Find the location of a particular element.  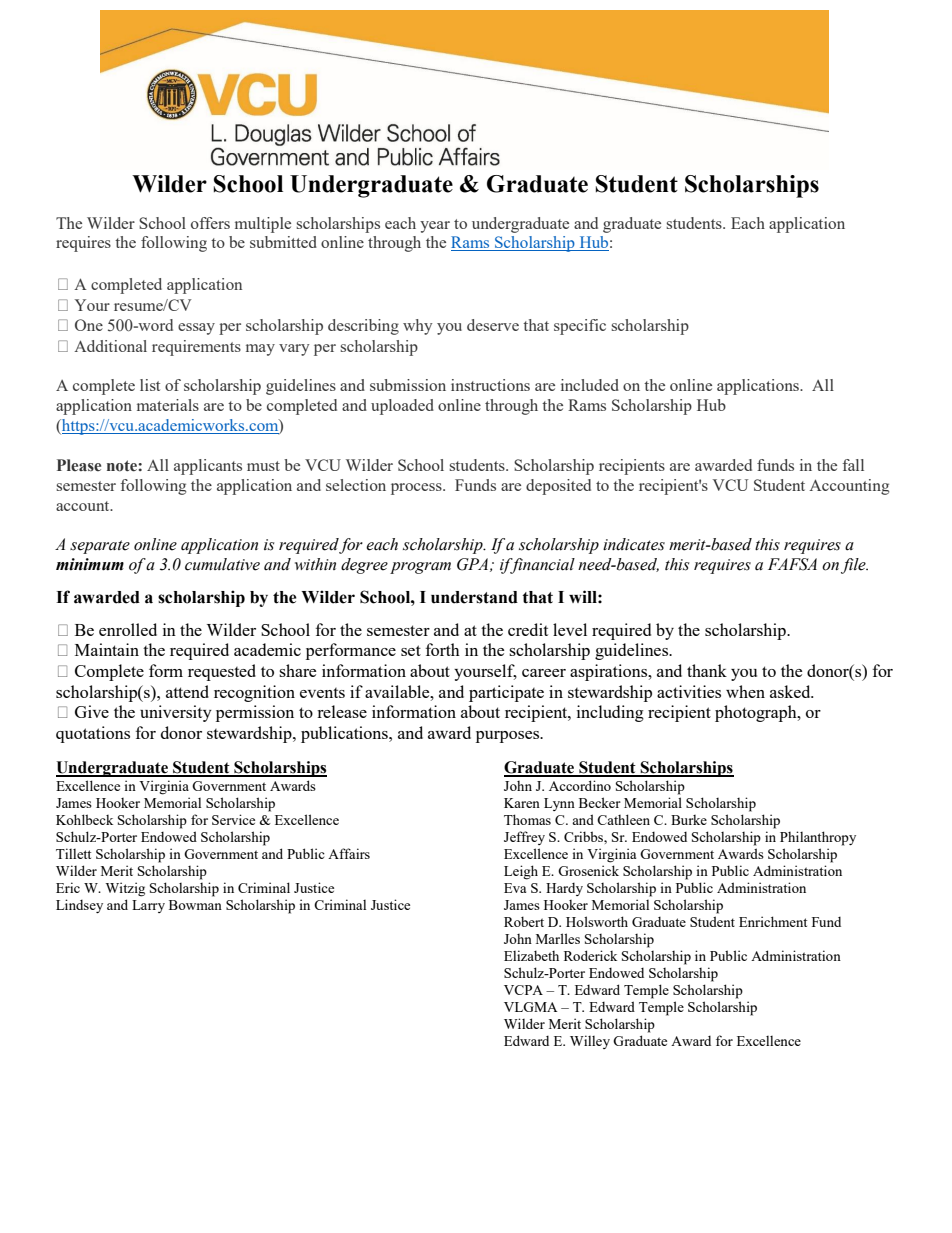

offers is located at coordinates (210, 223).
